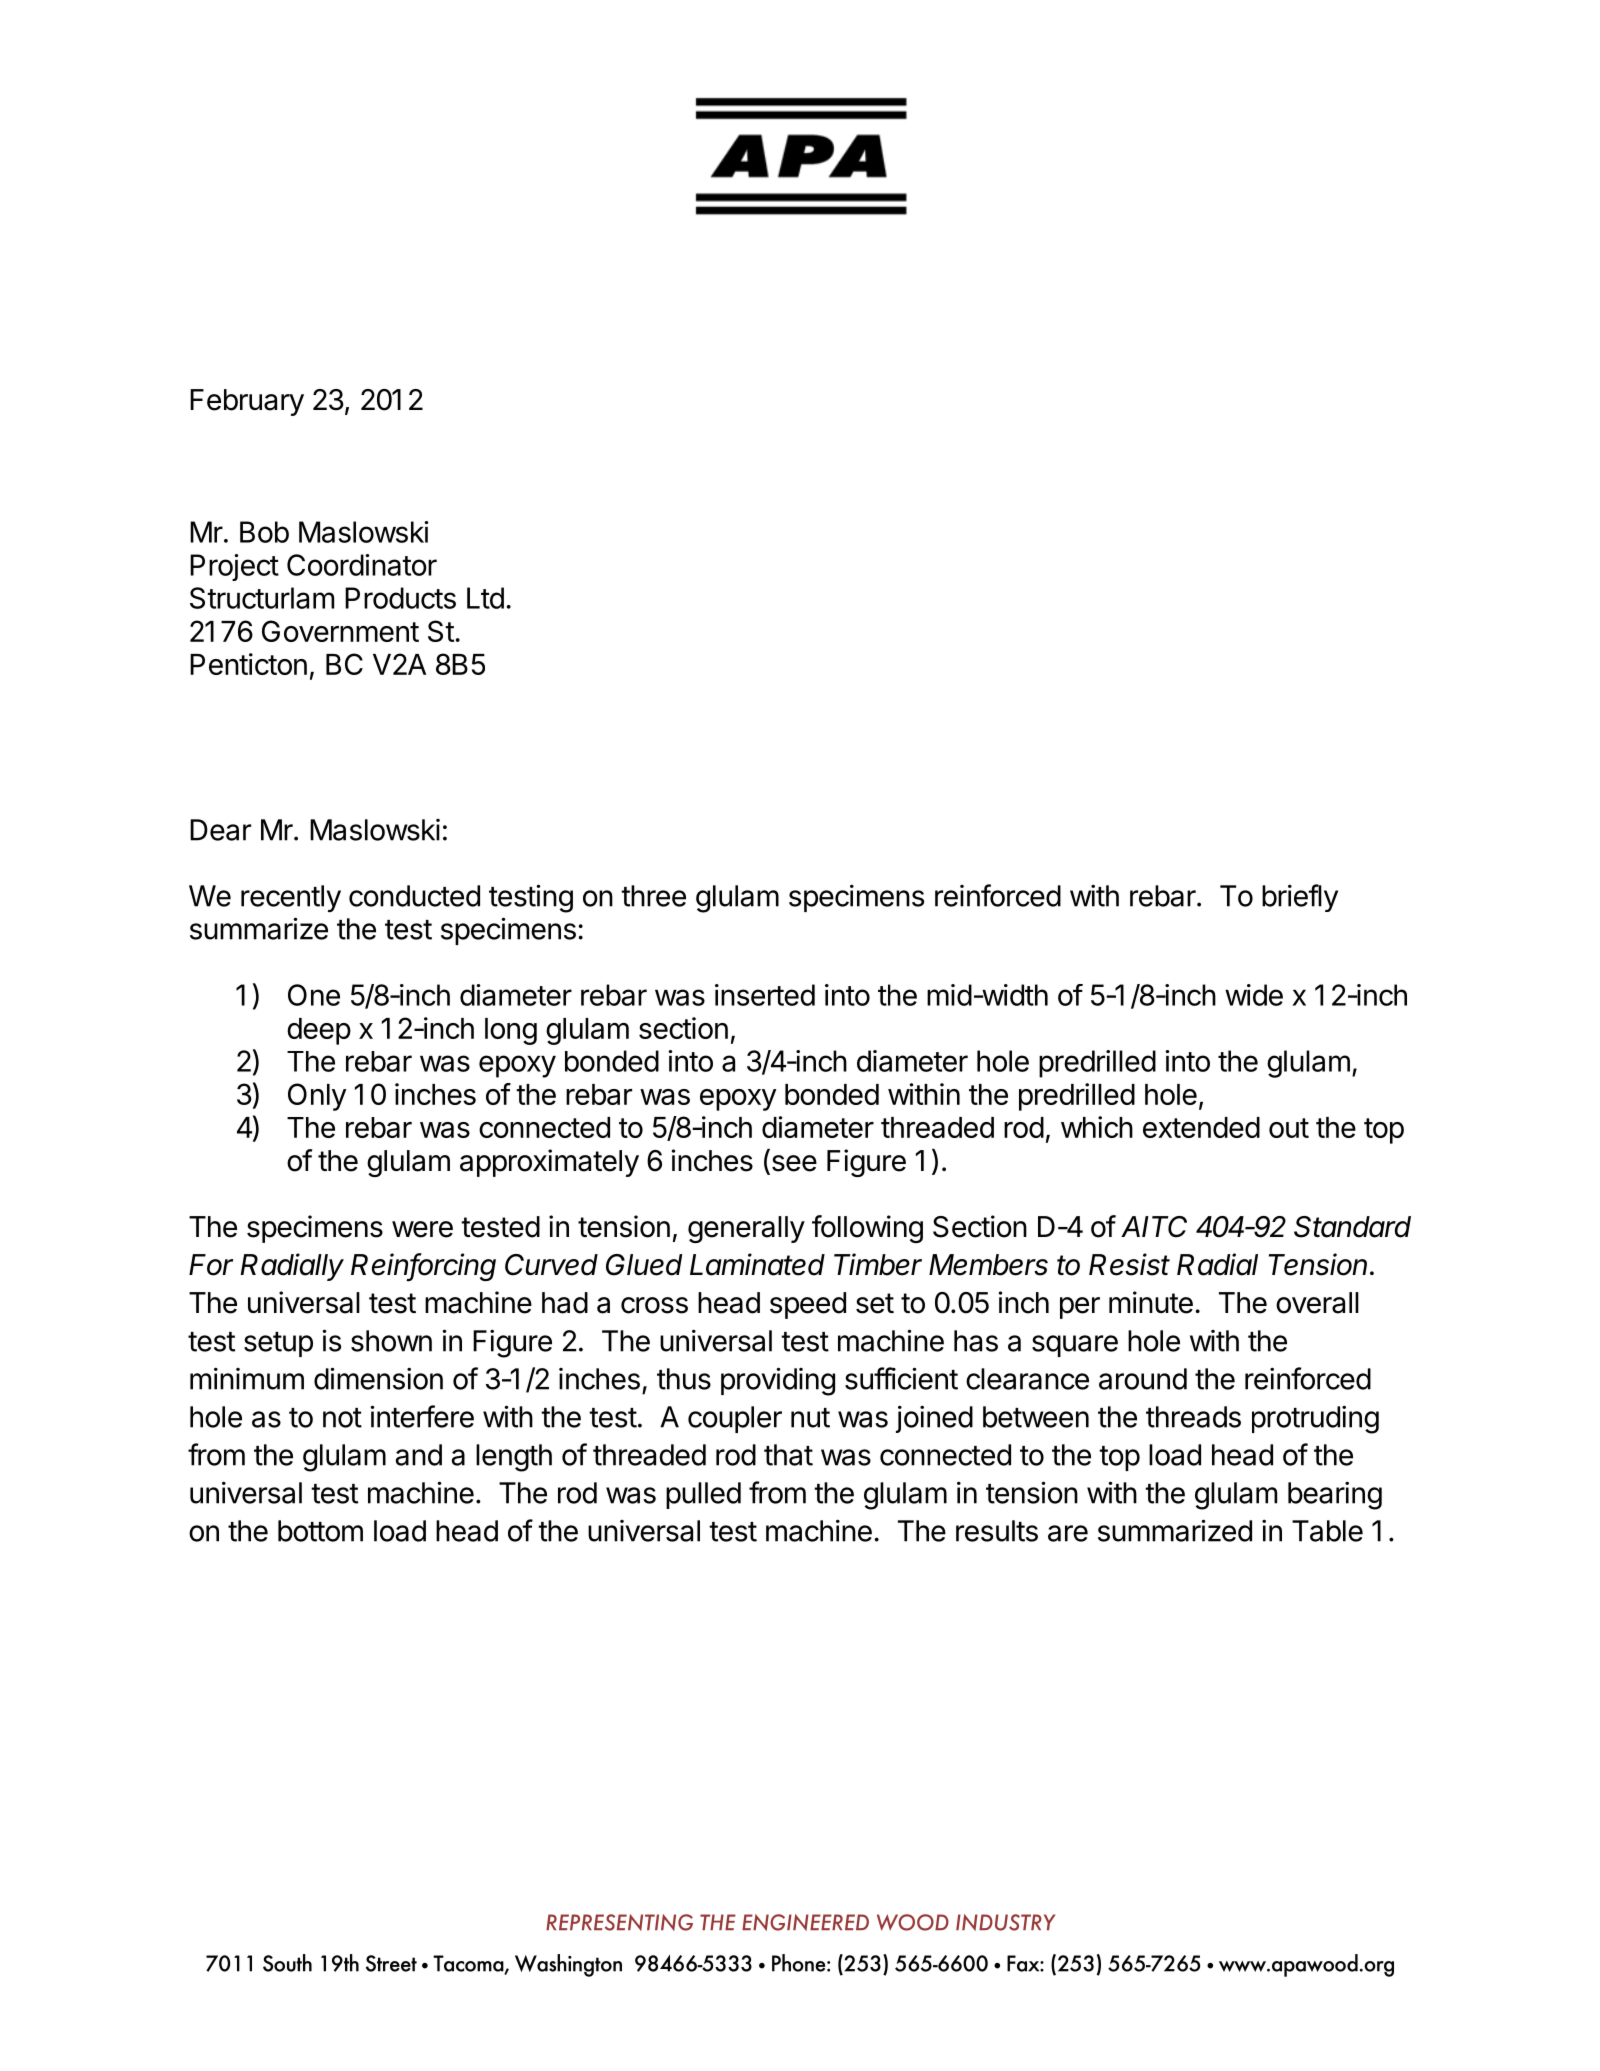  What do you see at coordinates (422, 1229) in the document?
I see `were` at bounding box center [422, 1229].
